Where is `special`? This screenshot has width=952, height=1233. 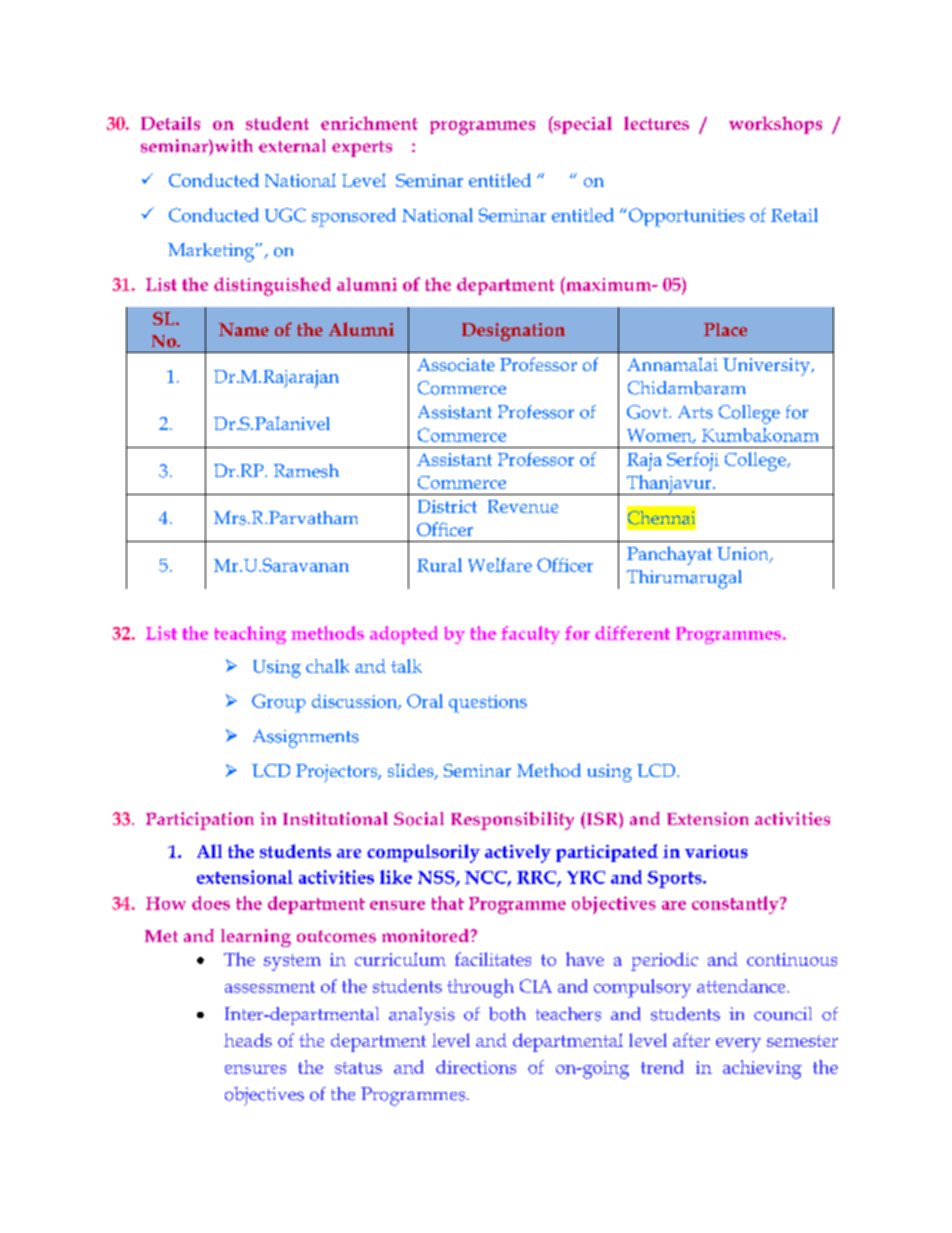
special is located at coordinates (582, 125).
